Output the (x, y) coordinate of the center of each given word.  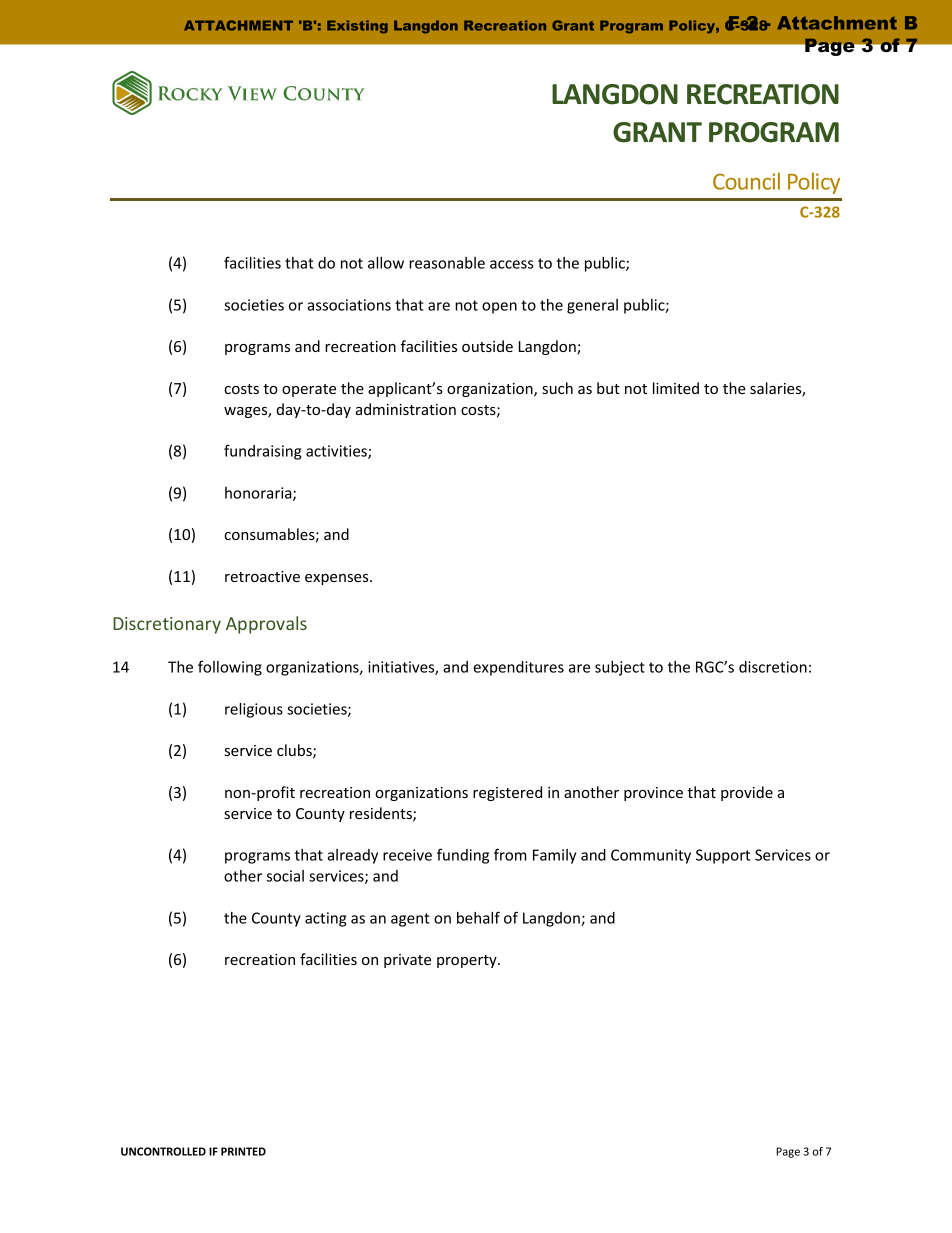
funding (463, 856)
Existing (357, 26)
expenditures (518, 668)
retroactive (262, 576)
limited (676, 388)
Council (746, 181)
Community (651, 856)
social (285, 876)
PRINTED (243, 1151)
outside (487, 346)
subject (620, 668)
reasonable (447, 263)
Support (723, 856)
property (468, 961)
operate (309, 390)
